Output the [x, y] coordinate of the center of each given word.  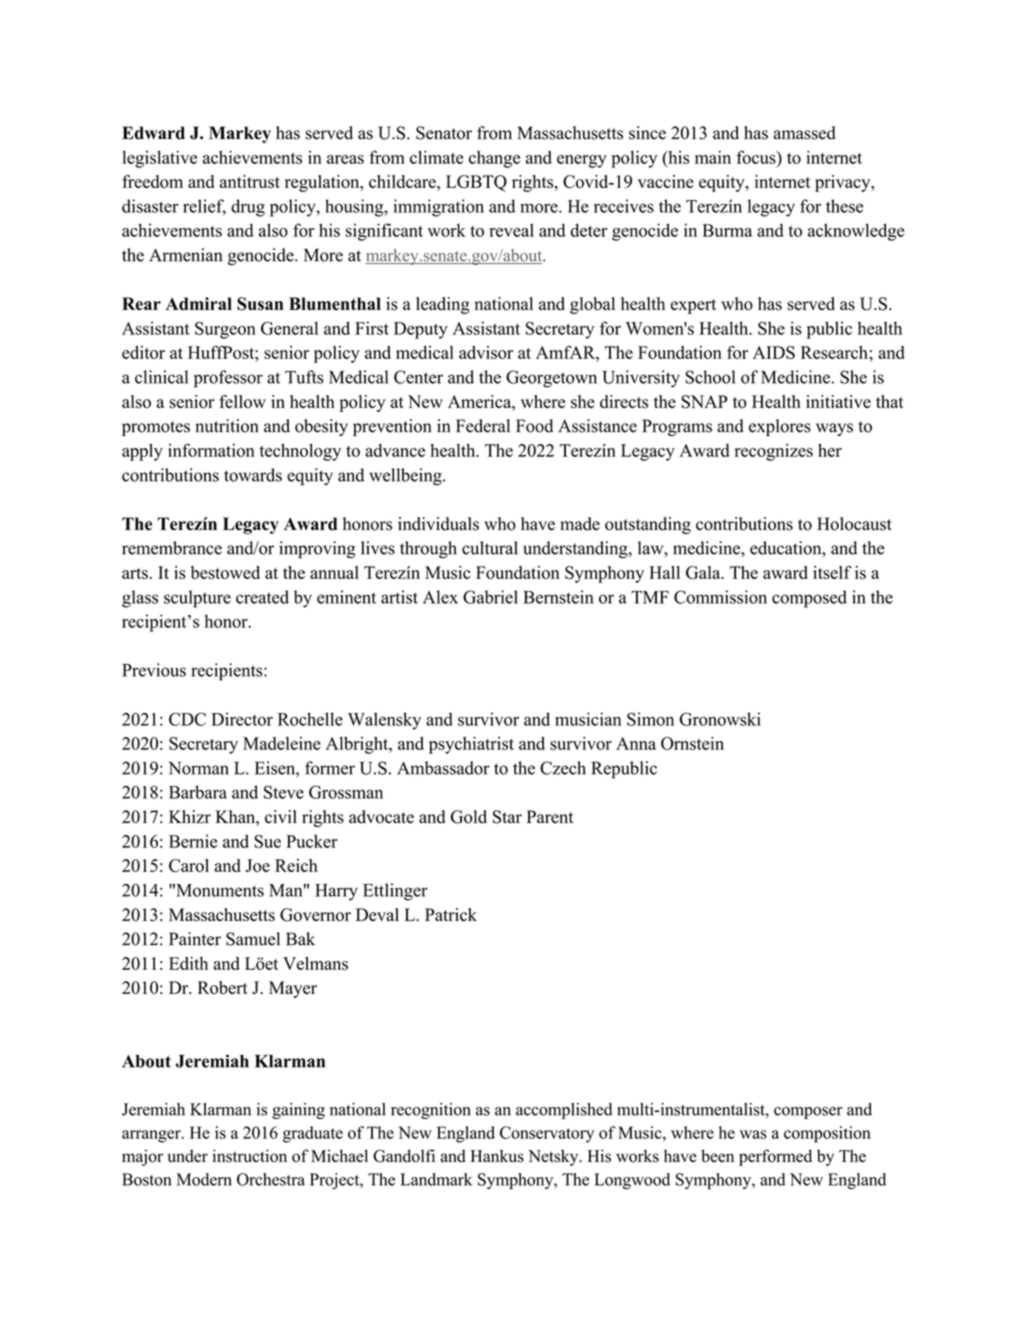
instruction [250, 1156]
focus [757, 157]
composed [809, 599]
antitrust [250, 181]
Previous [154, 670]
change [494, 159]
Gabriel [490, 597]
